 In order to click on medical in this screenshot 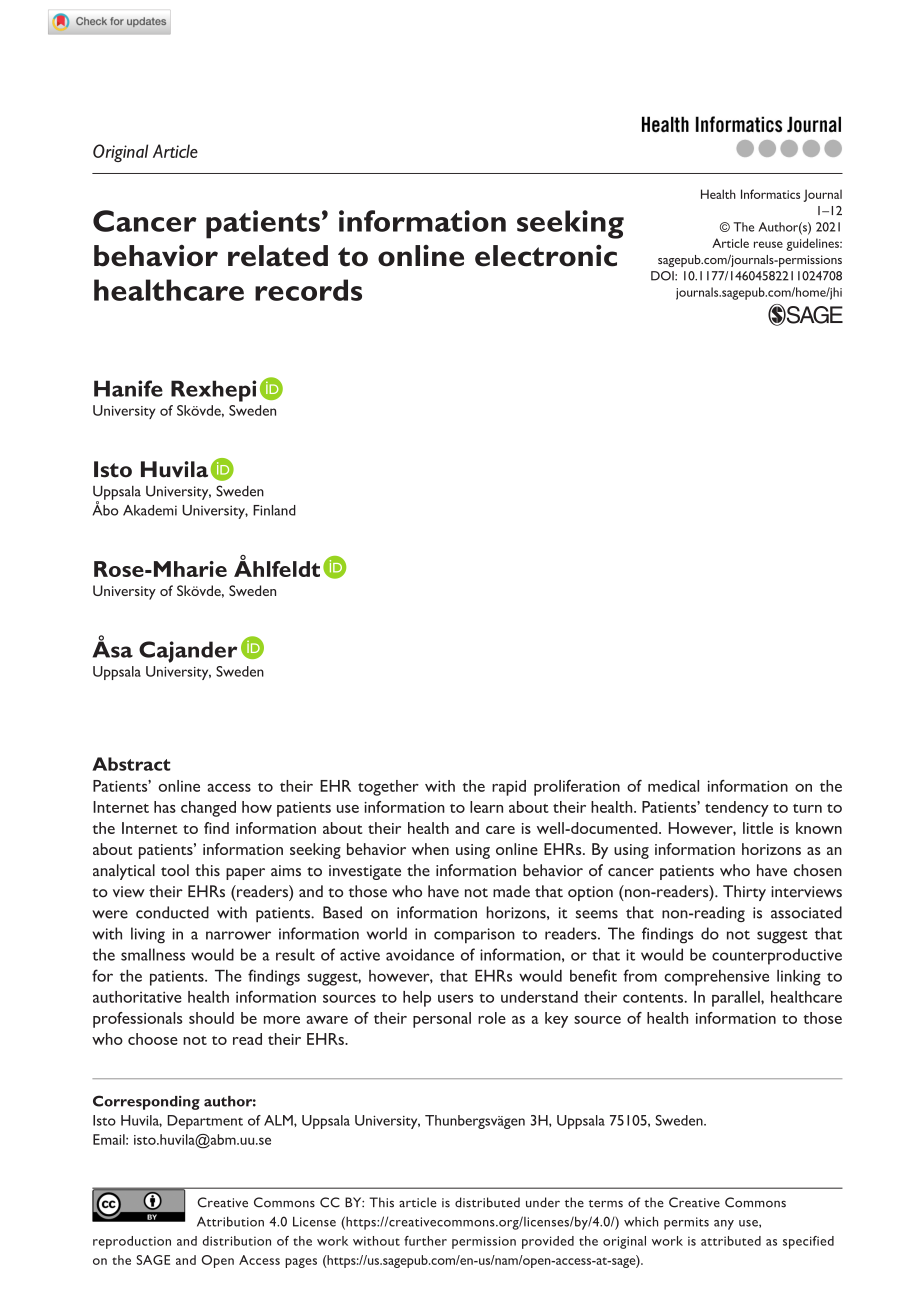, I will do `click(673, 786)`.
